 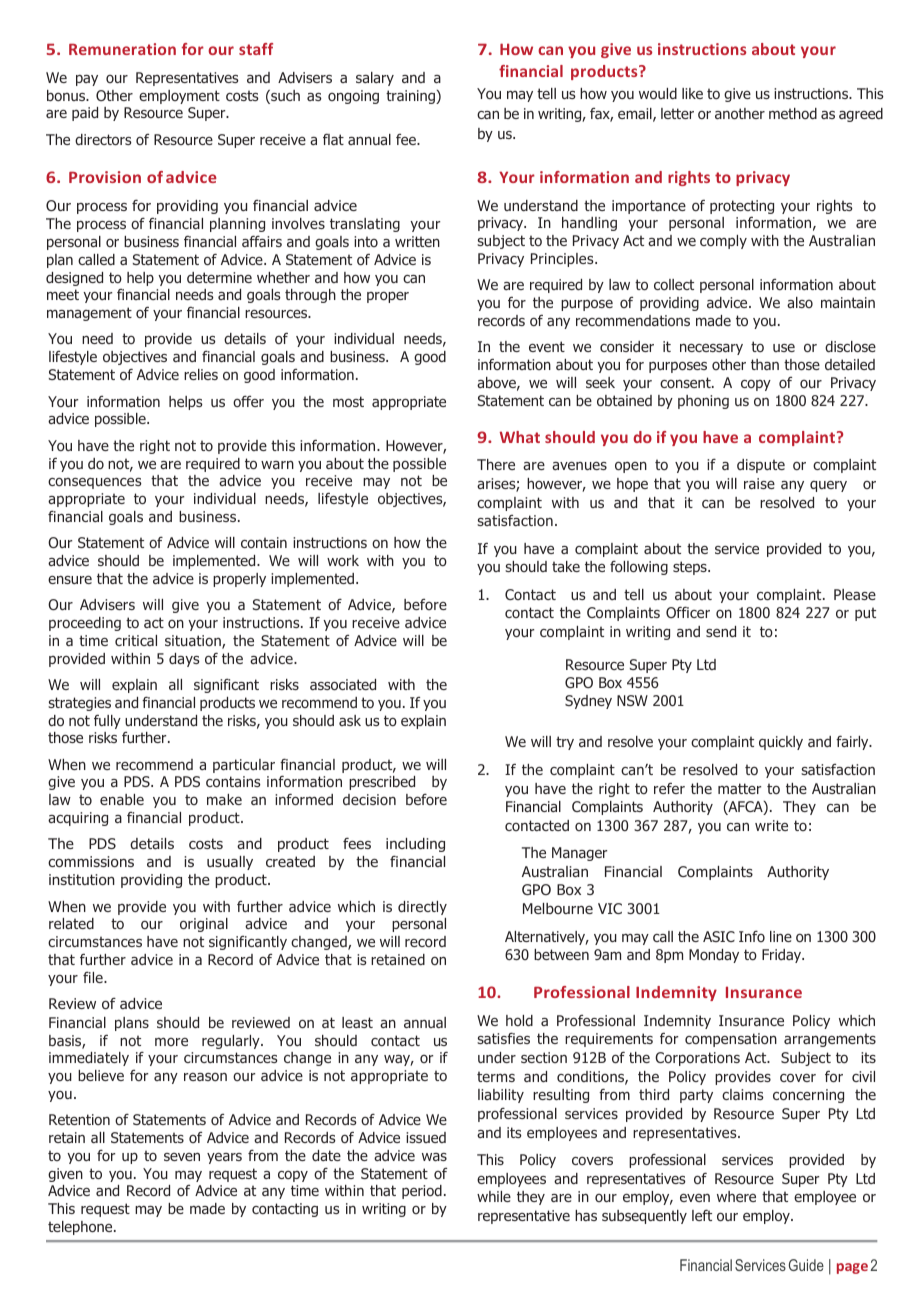 I want to click on written, so click(x=417, y=241).
